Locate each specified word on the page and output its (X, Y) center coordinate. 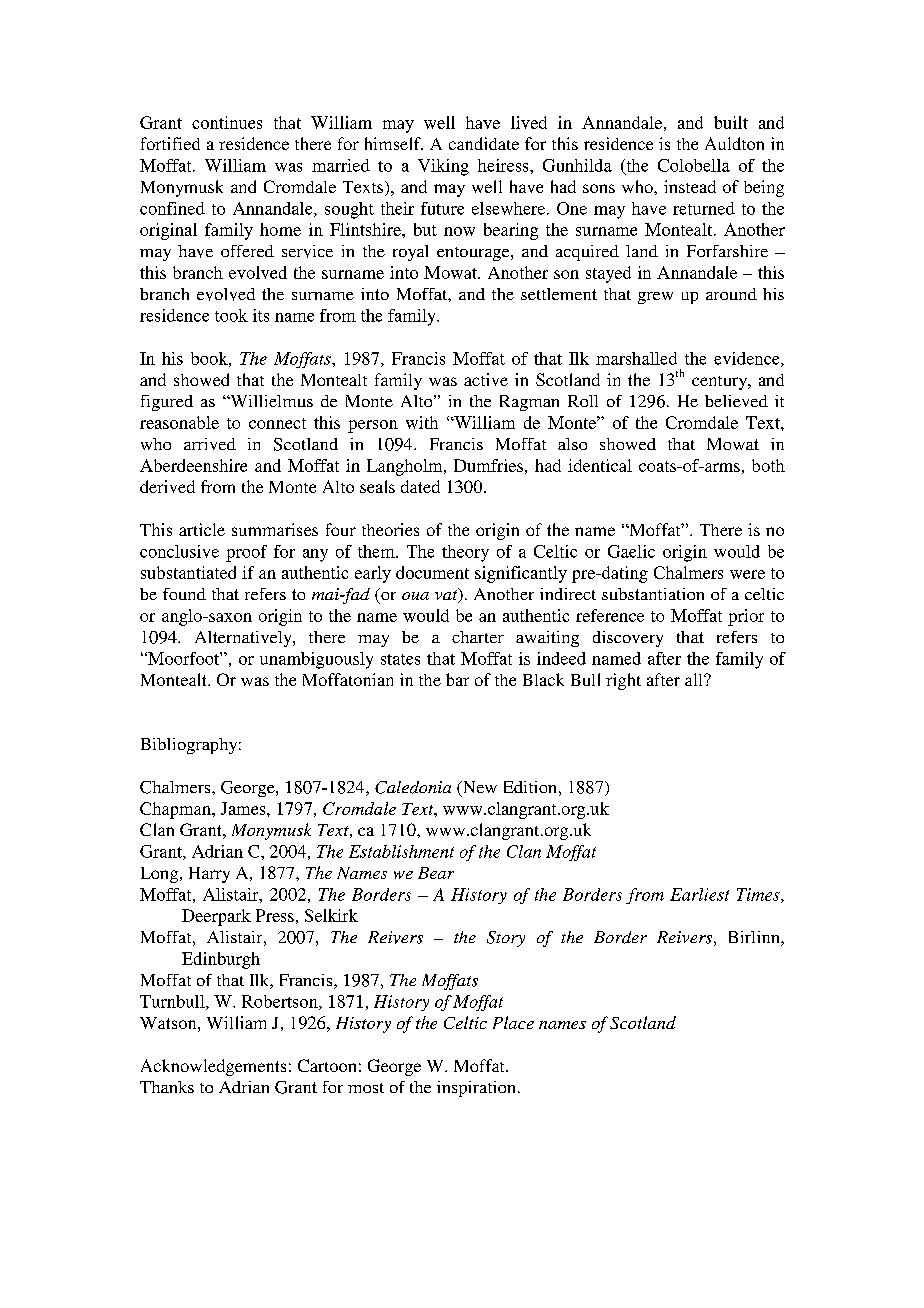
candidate (484, 143)
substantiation (653, 594)
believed (736, 401)
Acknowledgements (213, 1067)
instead (690, 186)
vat (447, 595)
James (244, 808)
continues (227, 122)
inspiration (476, 1089)
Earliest (699, 894)
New (478, 788)
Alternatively (244, 639)
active (486, 379)
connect (277, 423)
